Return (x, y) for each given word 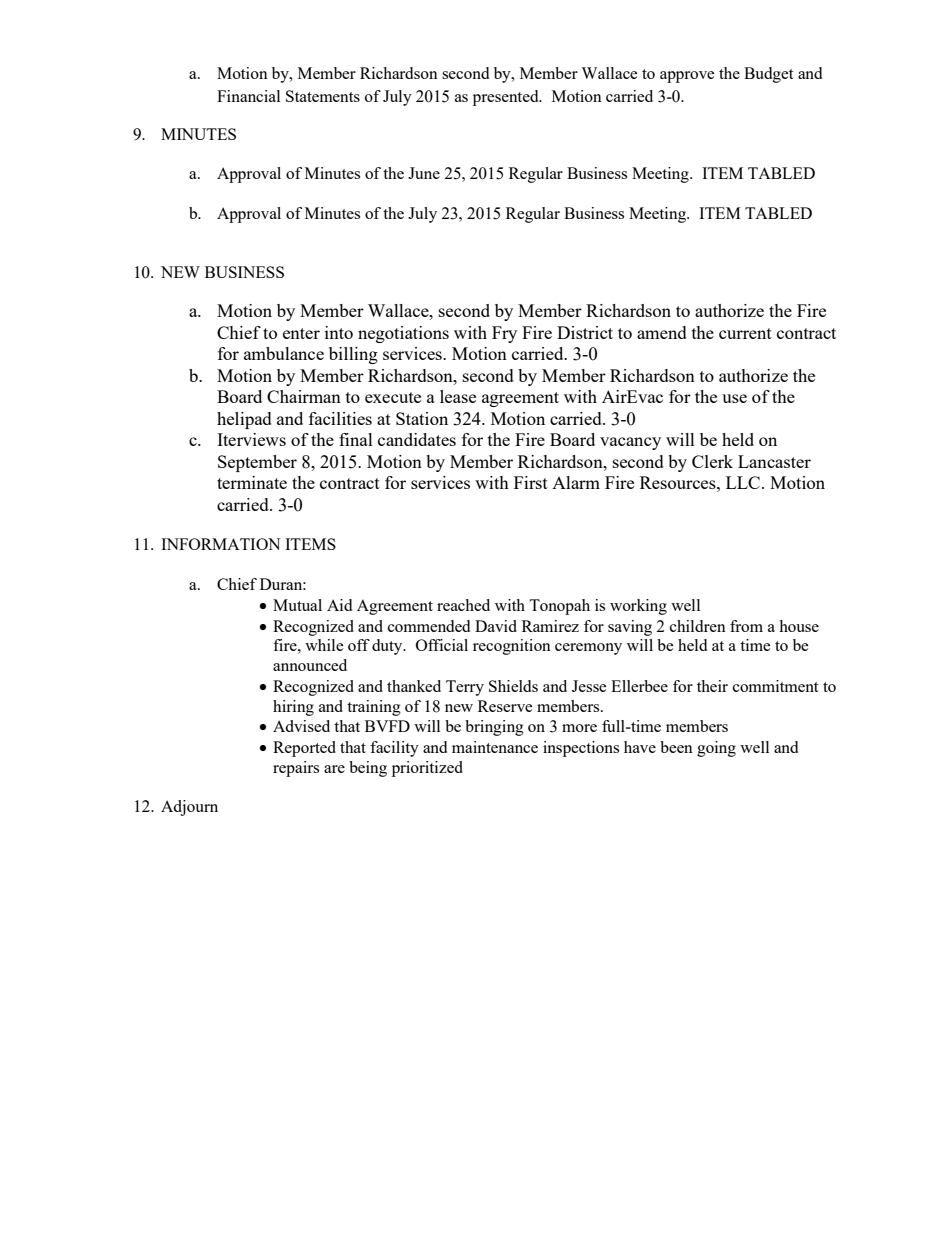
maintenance (495, 747)
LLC (743, 482)
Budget (768, 75)
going (716, 749)
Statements (323, 96)
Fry (504, 334)
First (531, 482)
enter (301, 333)
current (745, 333)
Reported (304, 749)
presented (507, 98)
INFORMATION (220, 544)
